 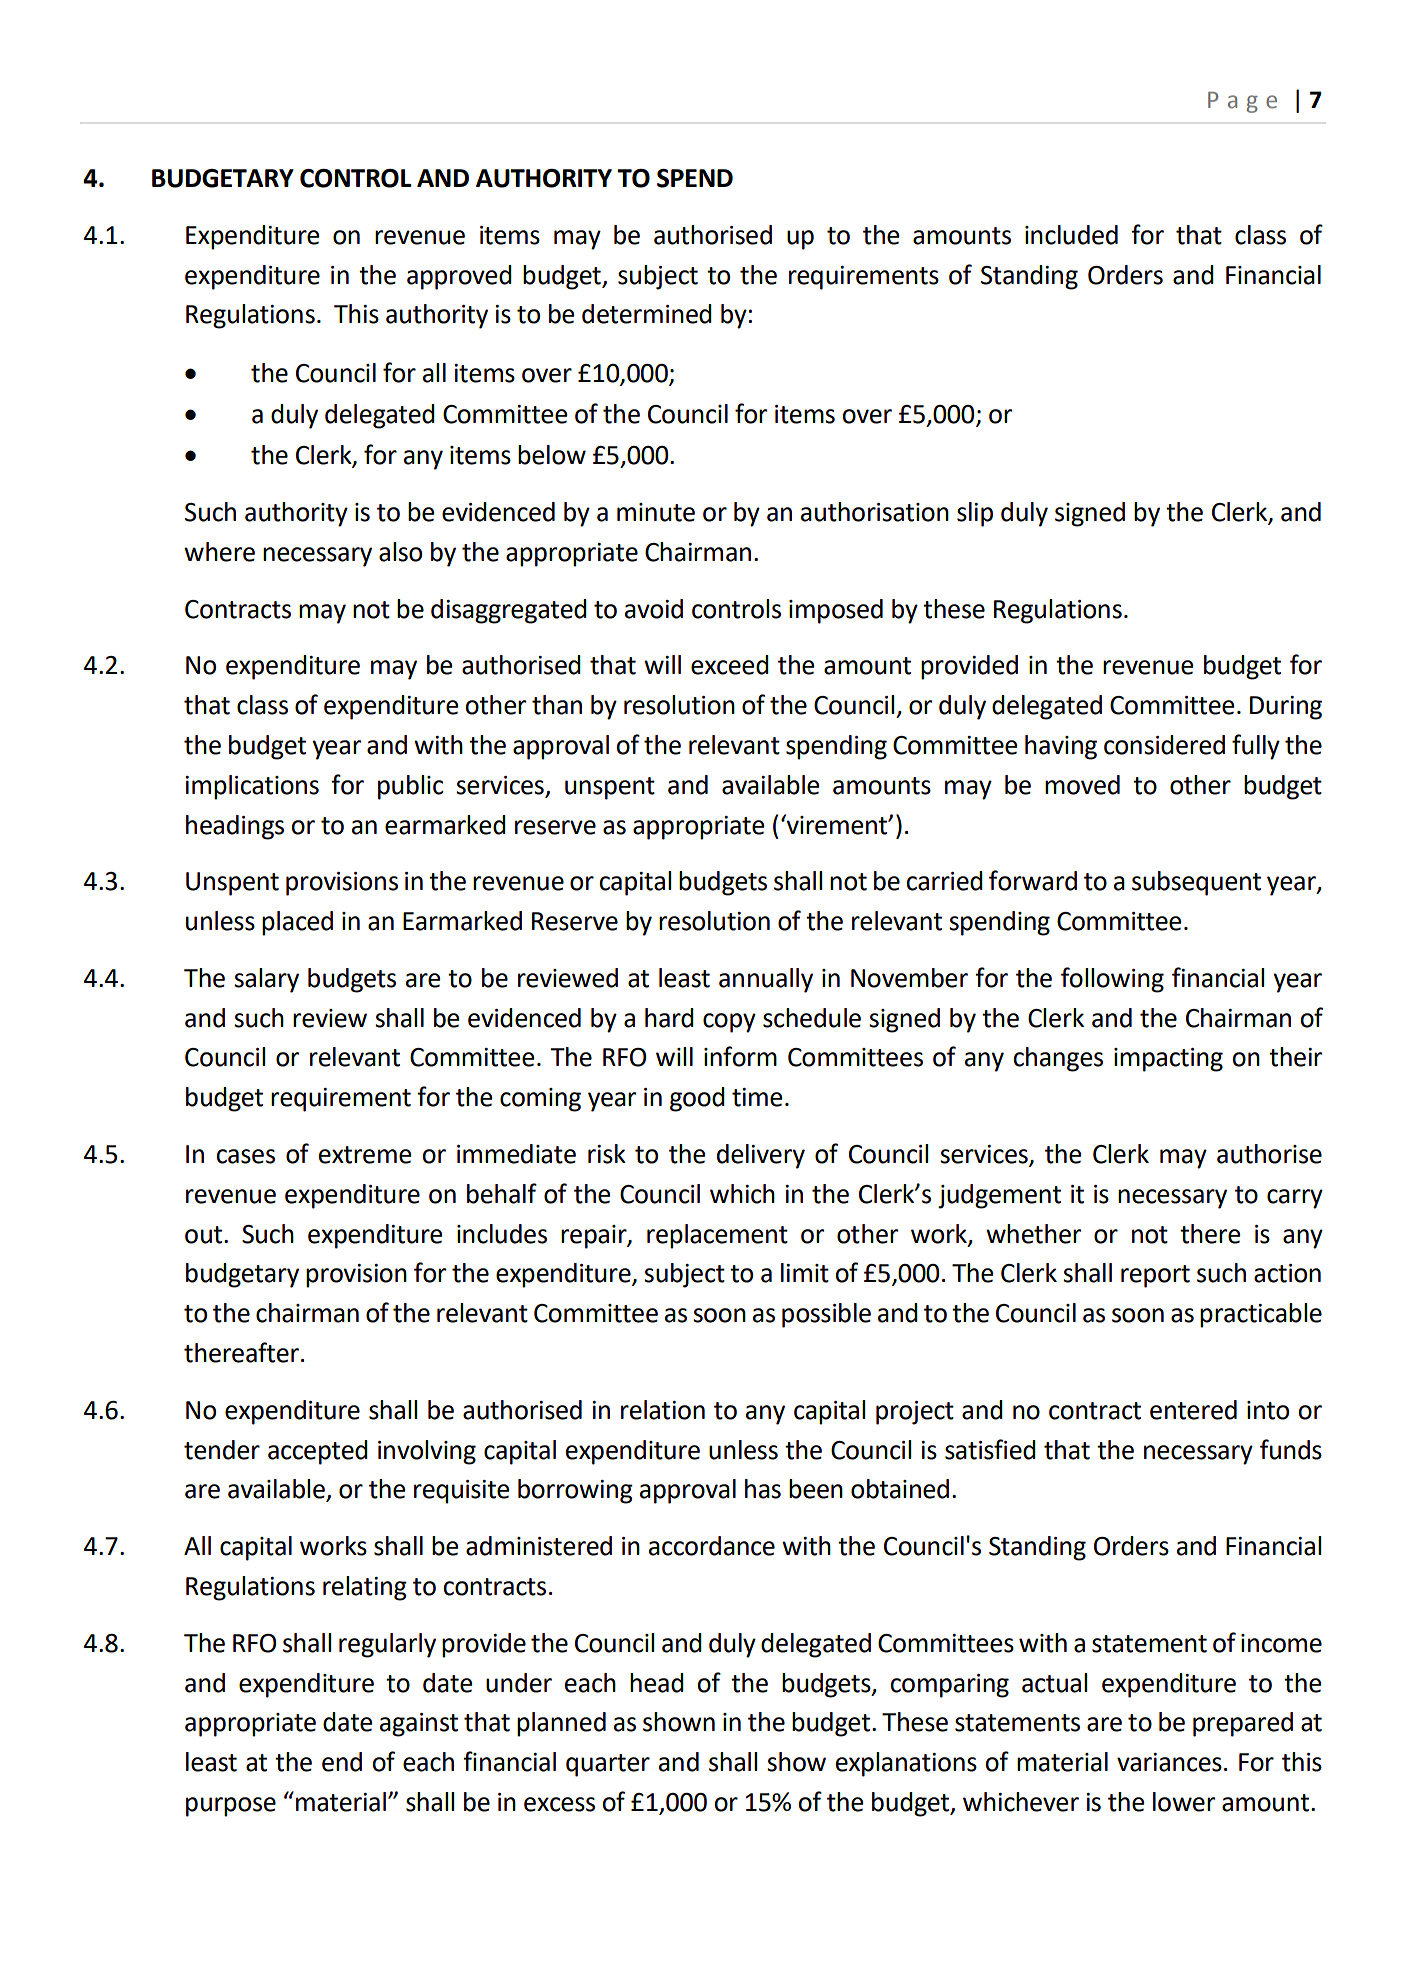 What do you see at coordinates (663, 1410) in the screenshot?
I see `relation` at bounding box center [663, 1410].
